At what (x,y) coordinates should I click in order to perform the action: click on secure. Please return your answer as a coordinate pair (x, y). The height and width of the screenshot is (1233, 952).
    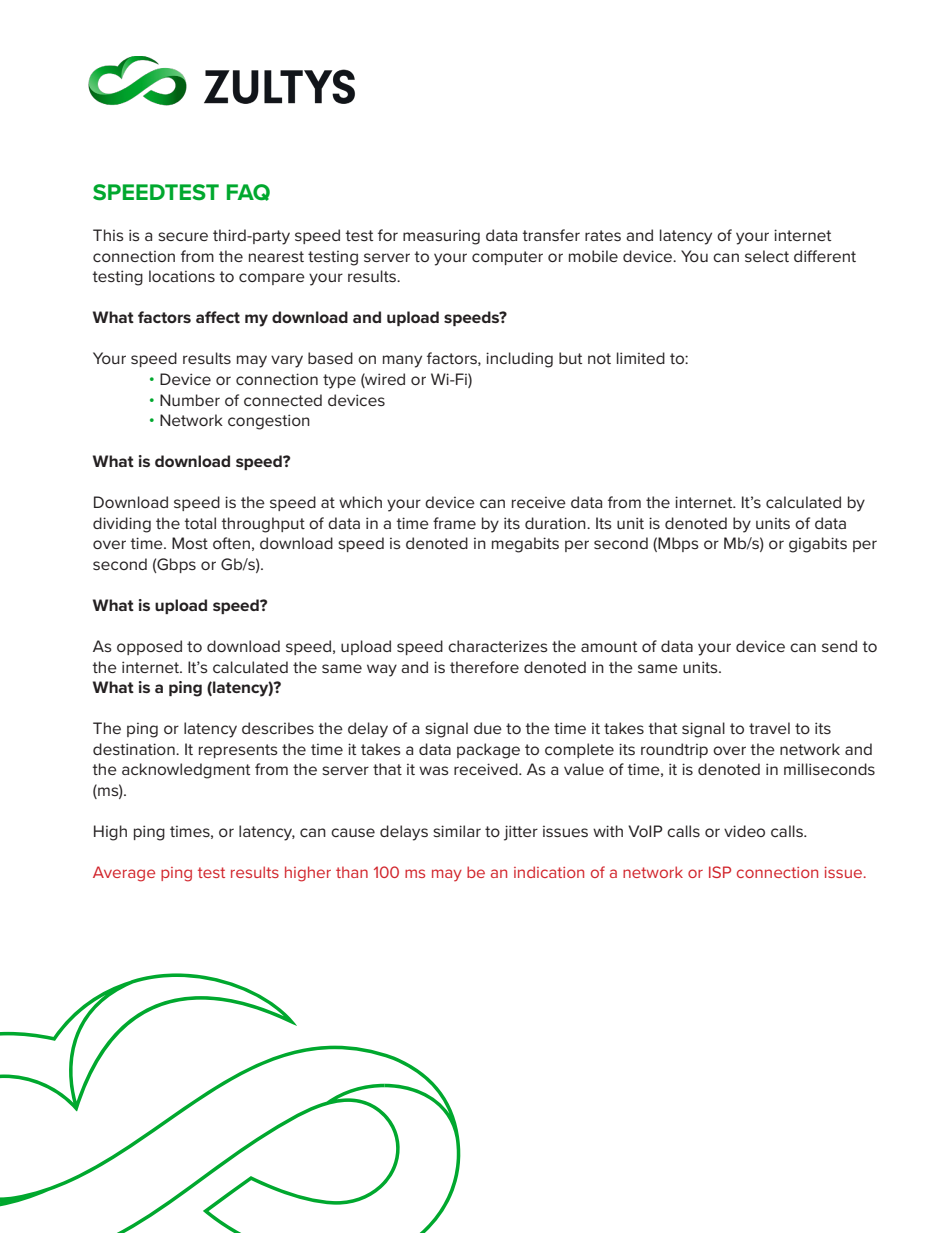
    Looking at the image, I should click on (183, 236).
